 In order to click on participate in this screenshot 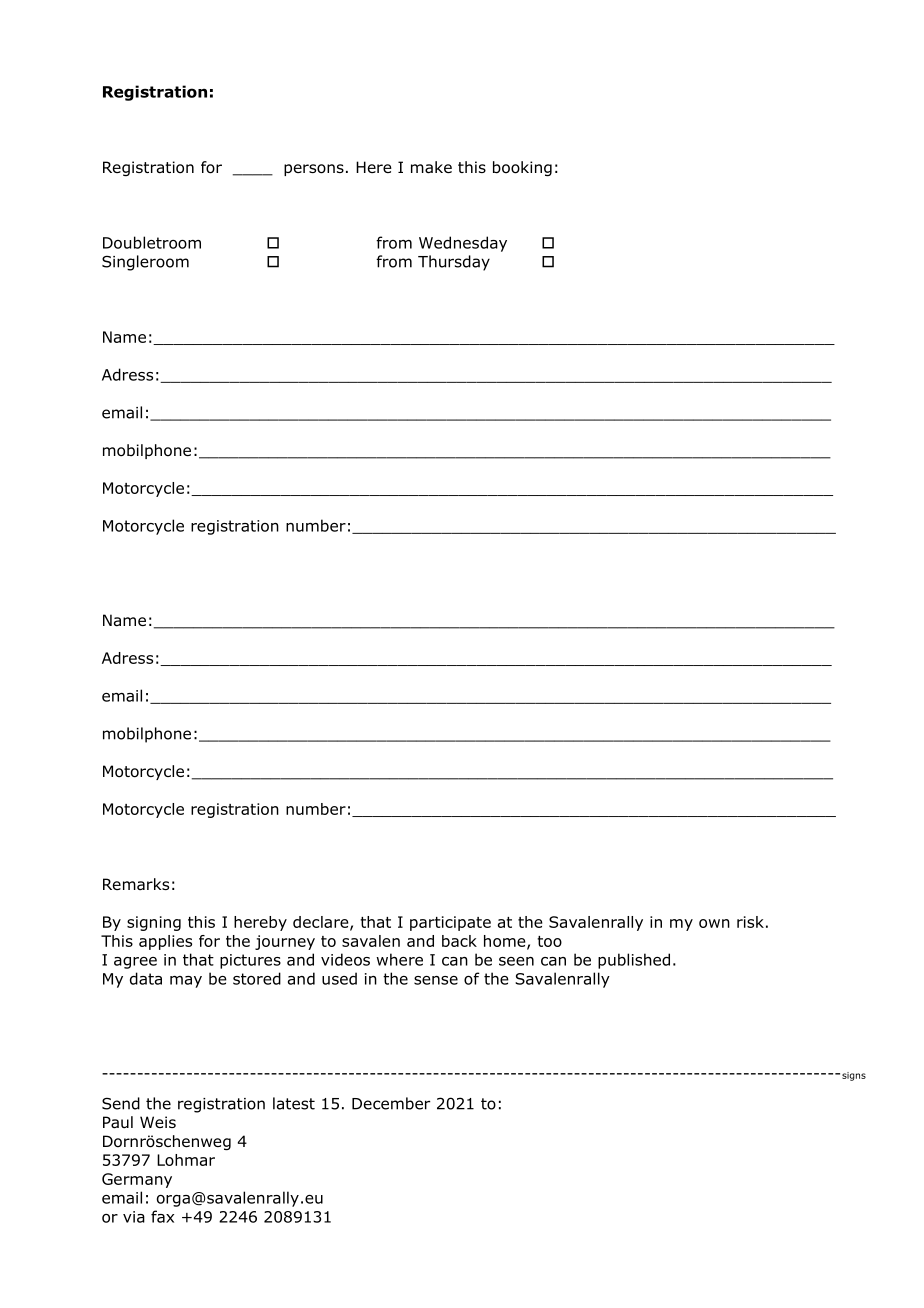, I will do `click(450, 923)`.
